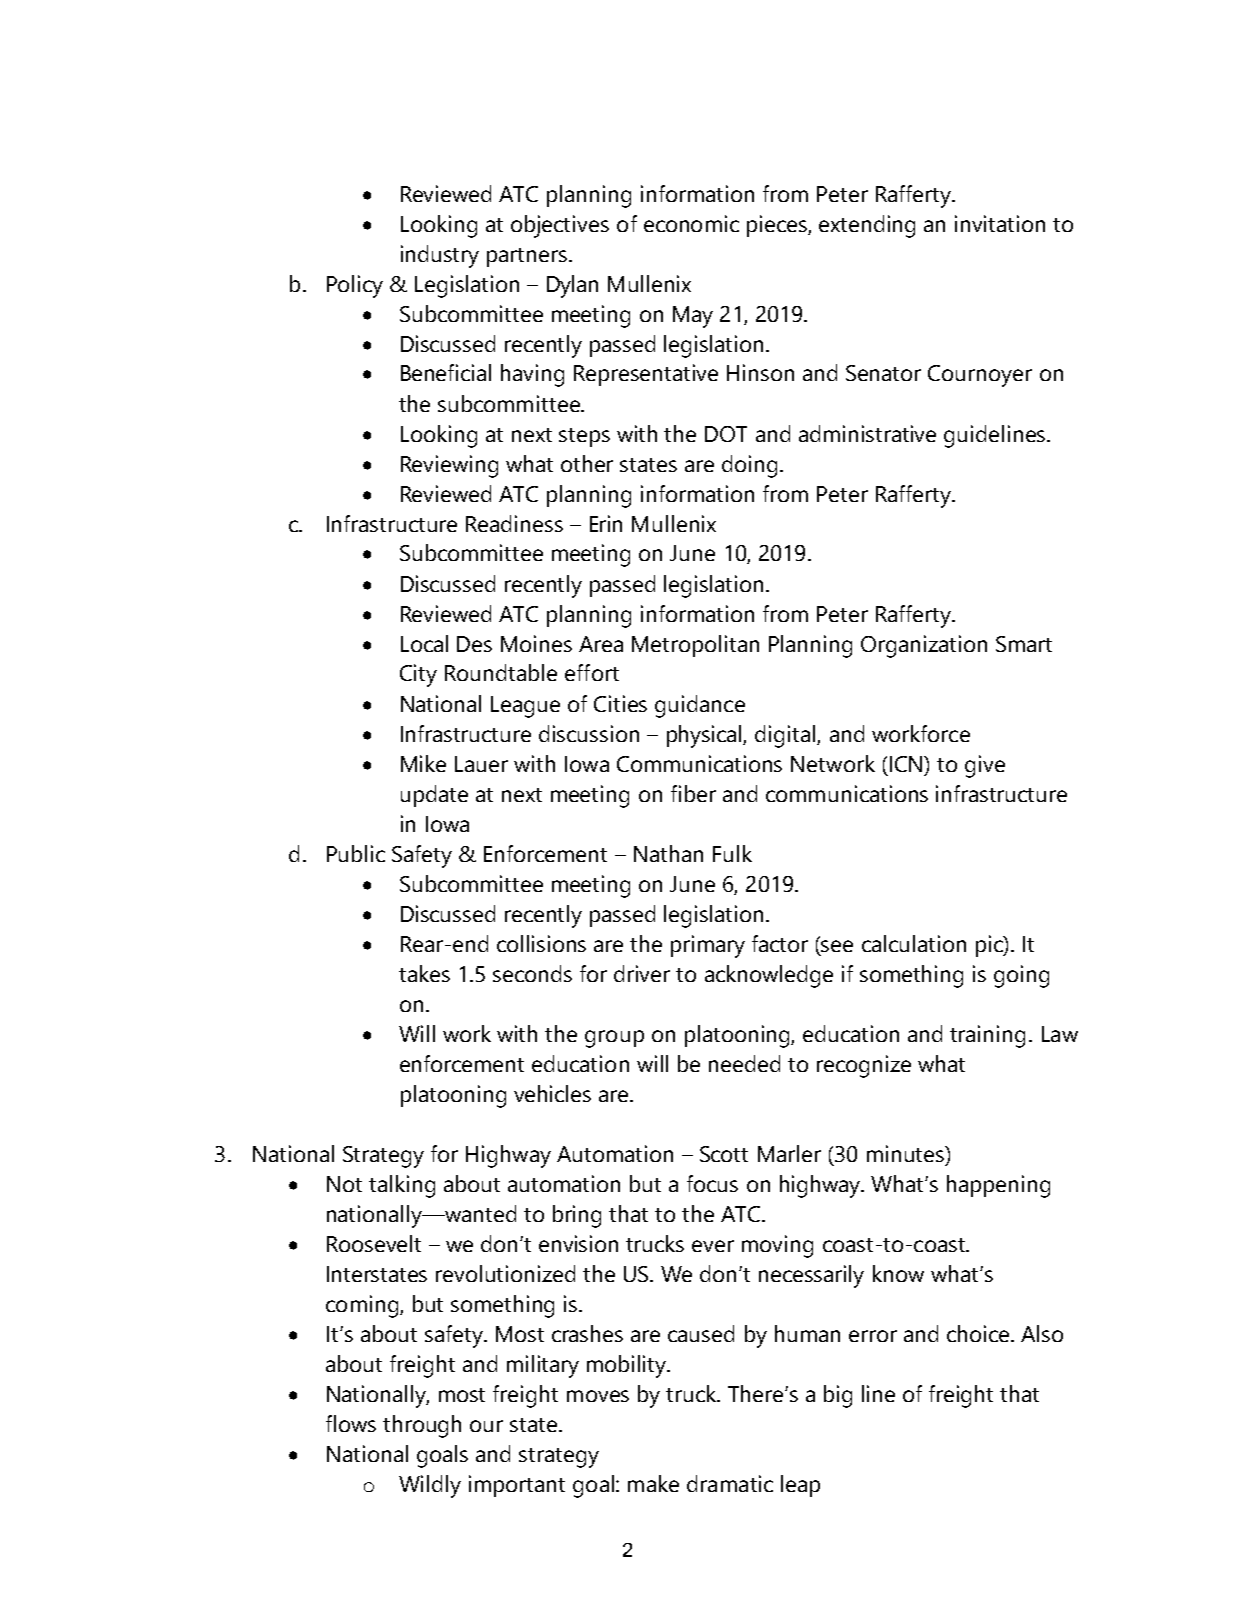 The height and width of the image is (1624, 1255). Describe the element at coordinates (440, 256) in the image. I see `industry` at that location.
